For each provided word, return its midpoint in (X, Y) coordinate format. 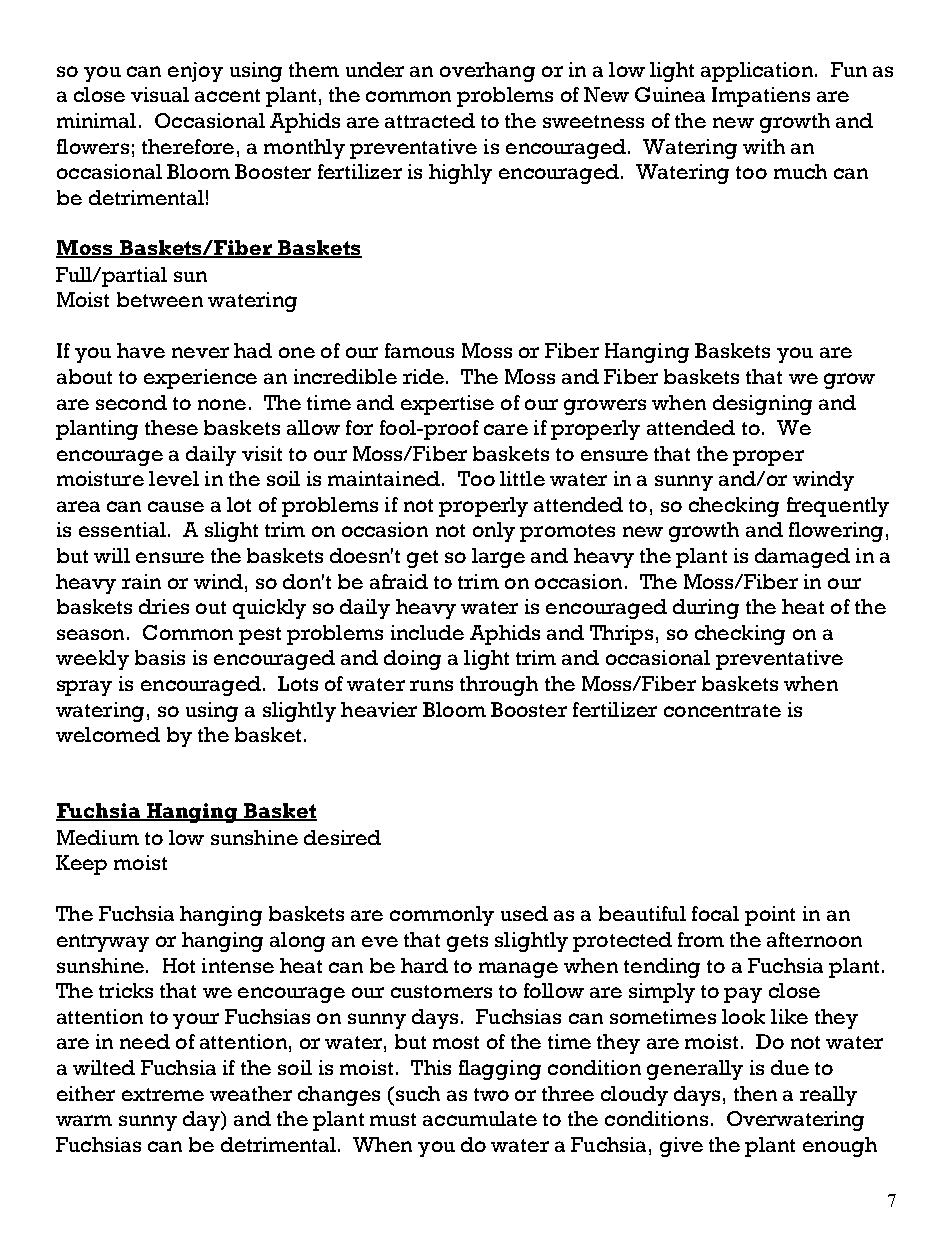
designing (762, 405)
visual (160, 94)
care (506, 429)
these (171, 427)
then (755, 1093)
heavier (379, 709)
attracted (430, 120)
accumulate (480, 1118)
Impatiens (761, 97)
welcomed (108, 734)
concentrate (722, 710)
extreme (163, 1094)
